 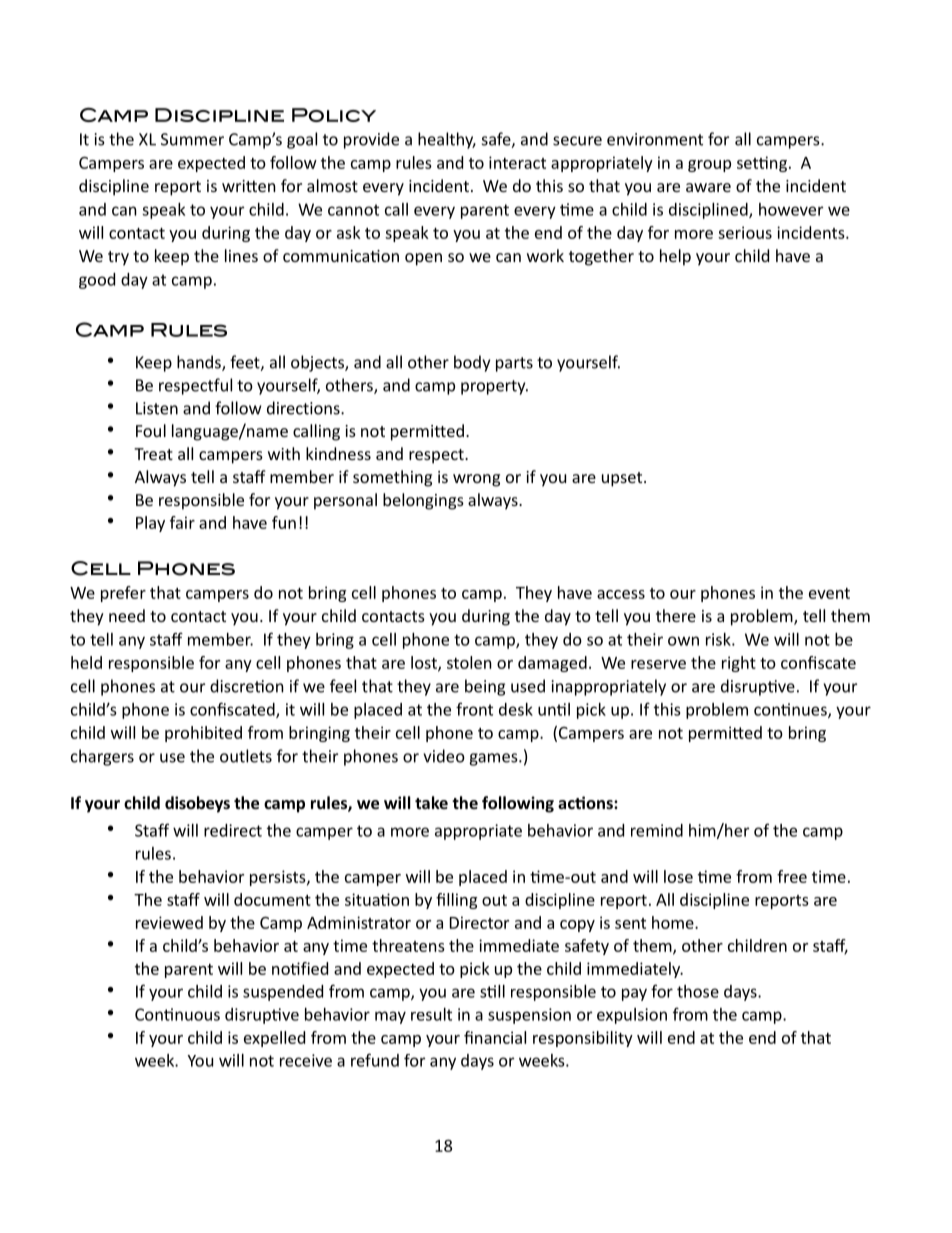 I want to click on Summer, so click(x=192, y=139).
